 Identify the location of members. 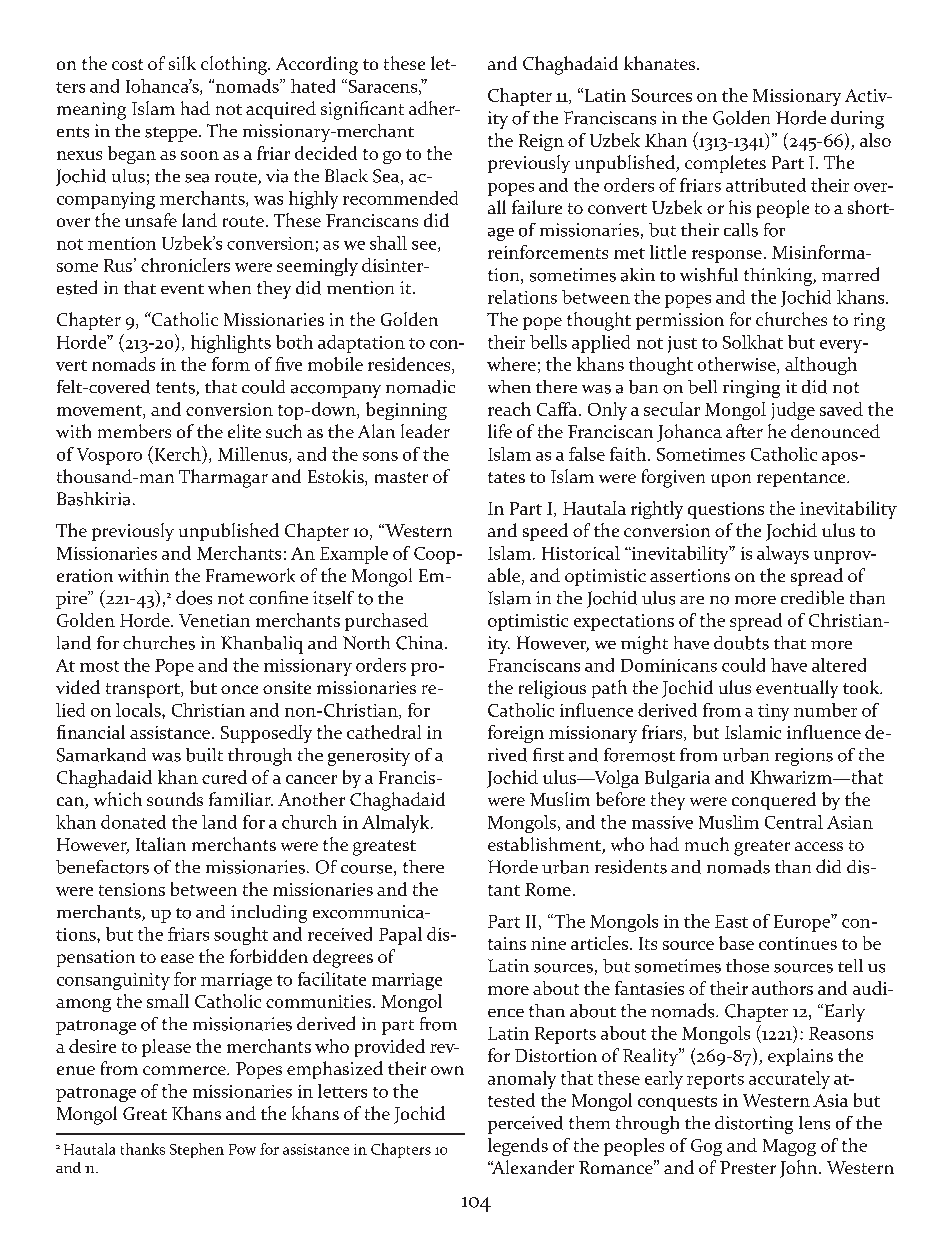
(134, 431).
